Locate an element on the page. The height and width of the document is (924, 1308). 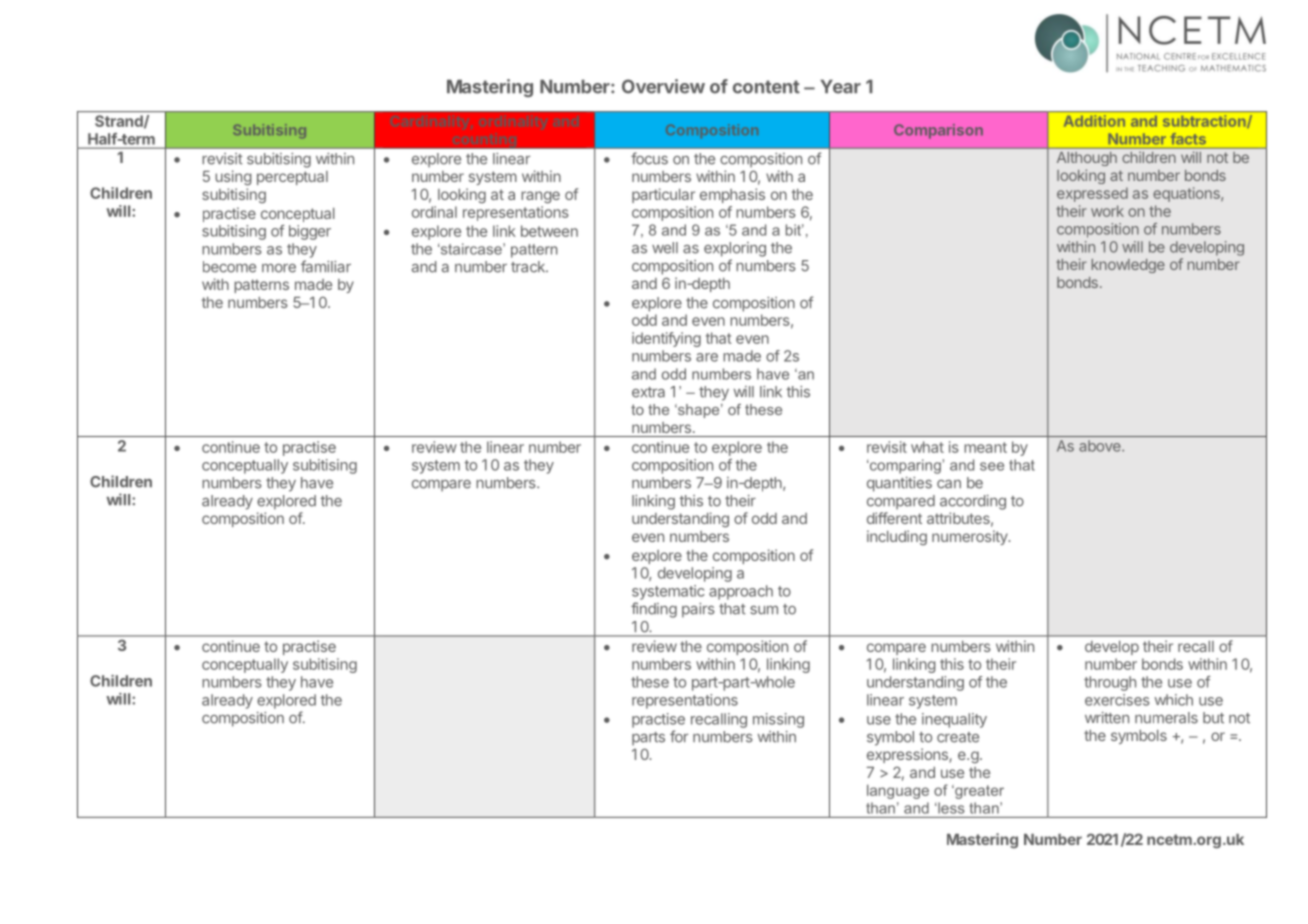
perceptual is located at coordinates (292, 178).
